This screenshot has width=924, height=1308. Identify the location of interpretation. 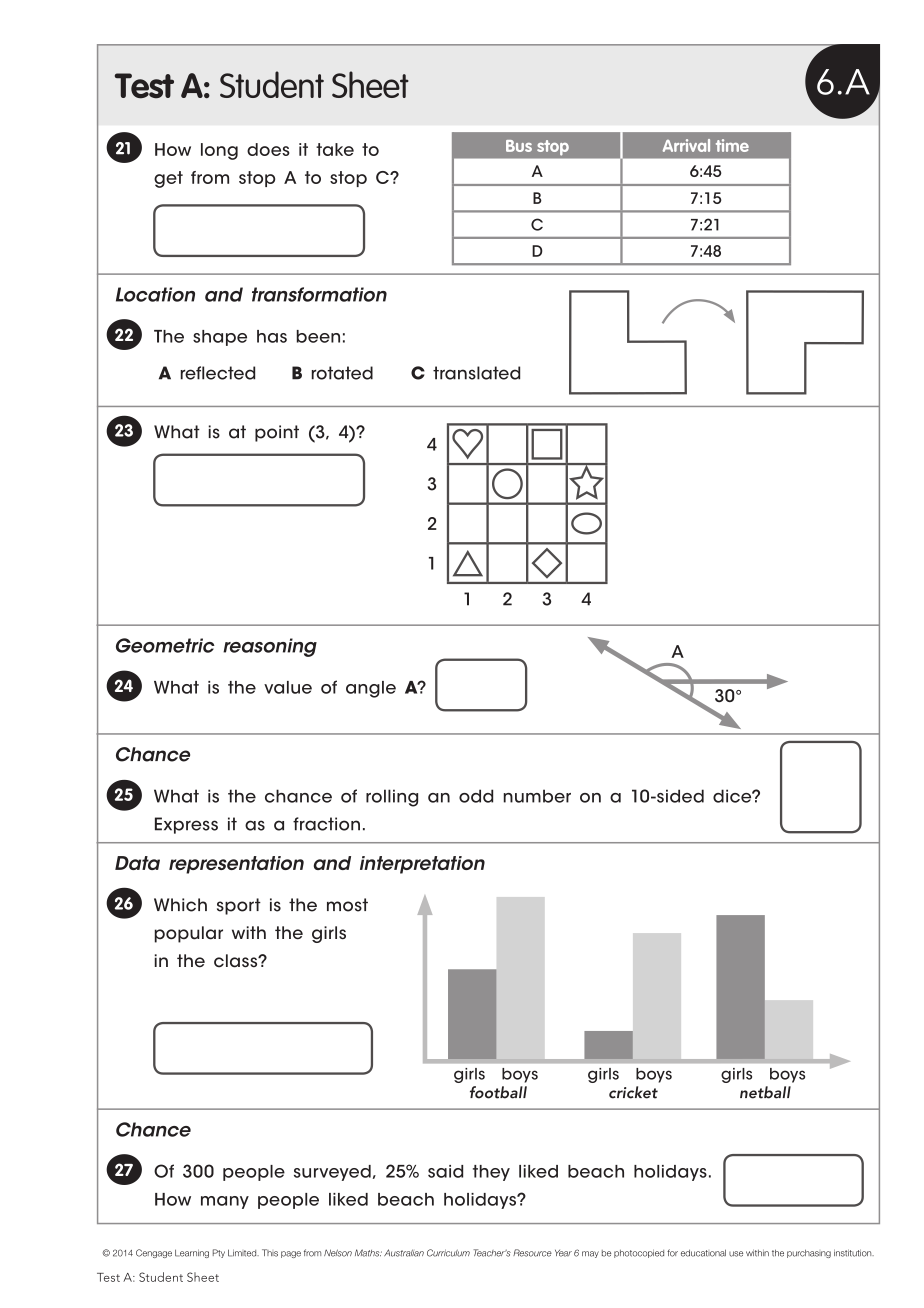
(422, 865).
